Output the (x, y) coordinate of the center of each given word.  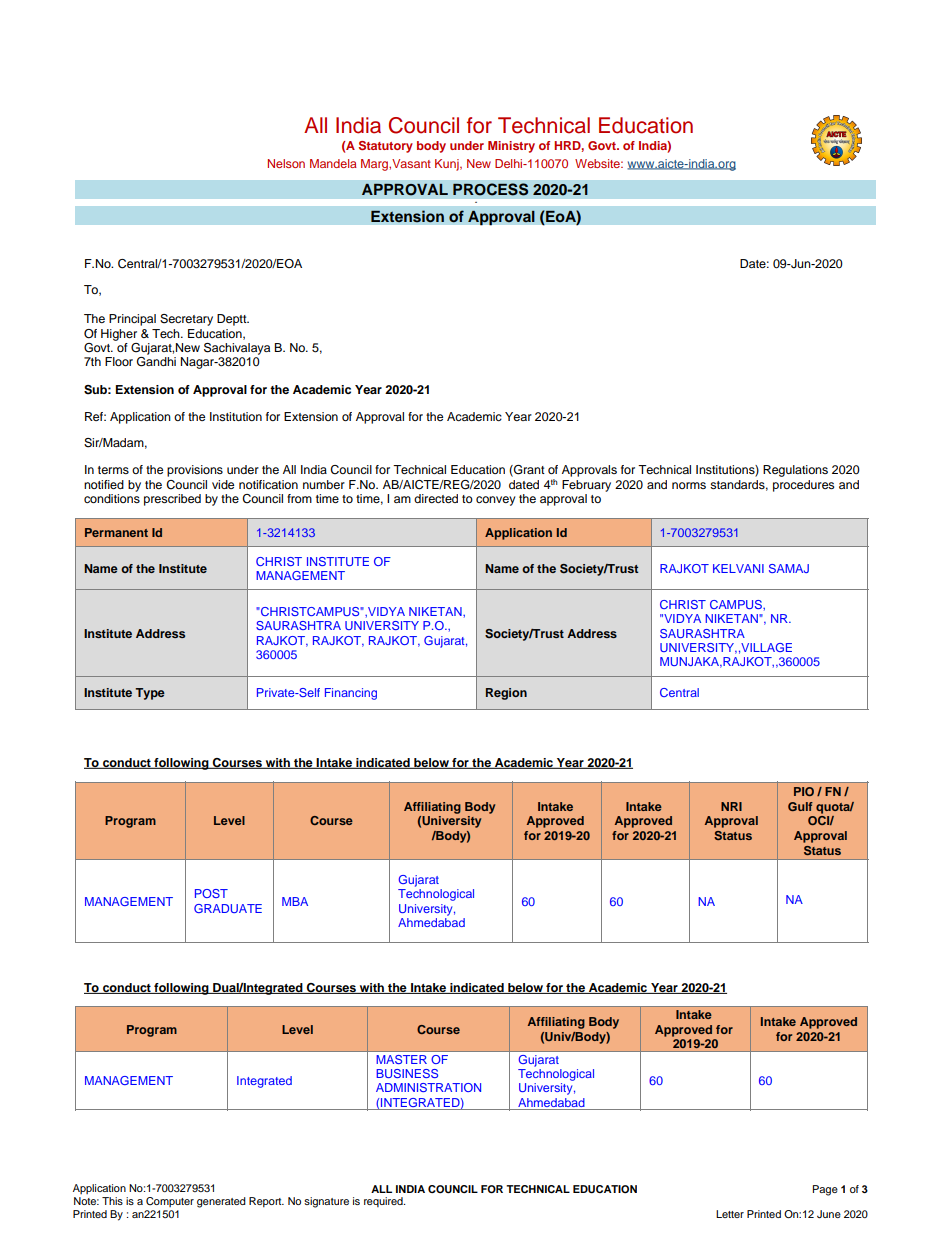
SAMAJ (789, 568)
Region (506, 694)
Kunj (448, 165)
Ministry (511, 147)
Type (150, 694)
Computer (170, 1202)
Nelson (286, 163)
